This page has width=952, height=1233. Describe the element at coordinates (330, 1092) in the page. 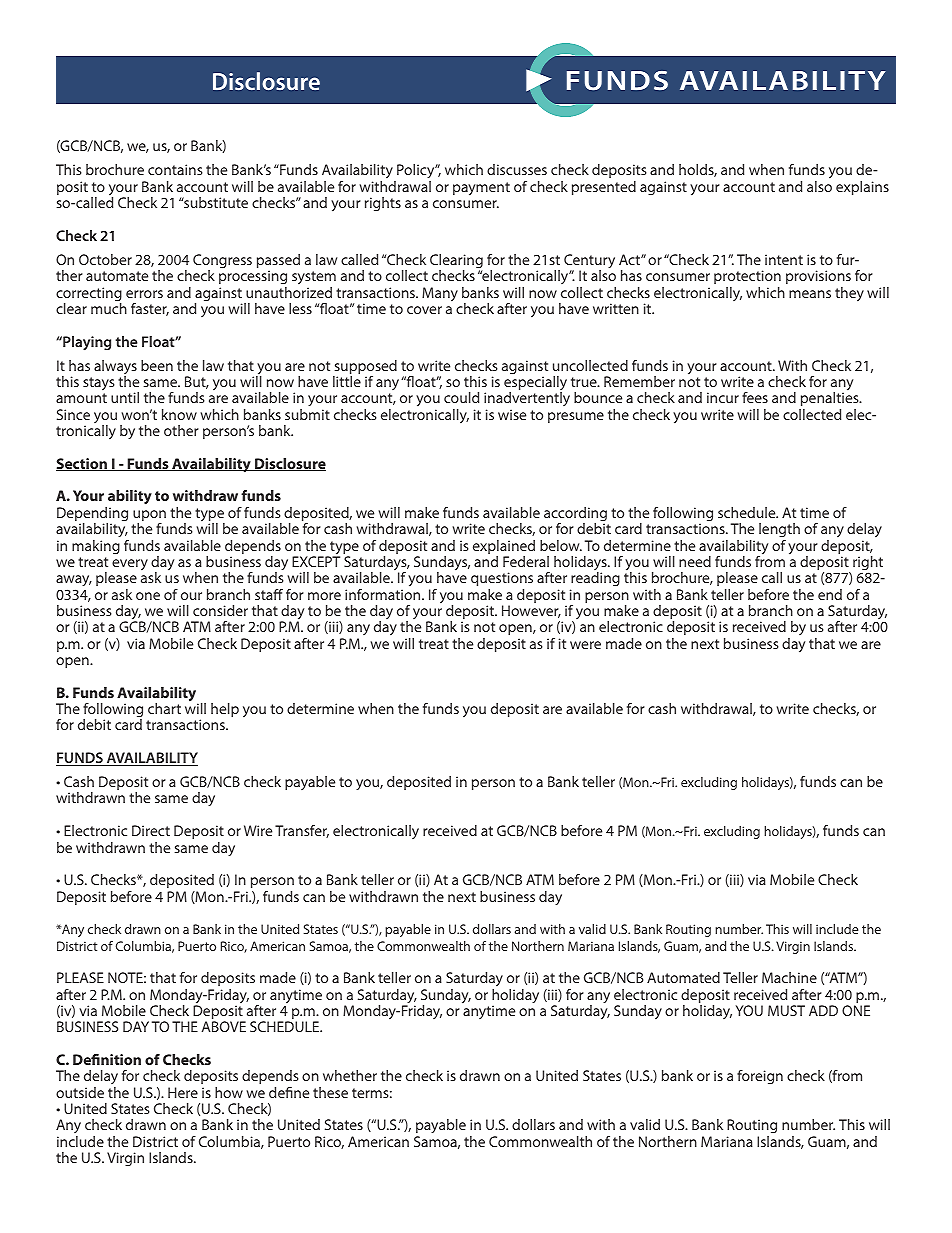

I see `these` at that location.
